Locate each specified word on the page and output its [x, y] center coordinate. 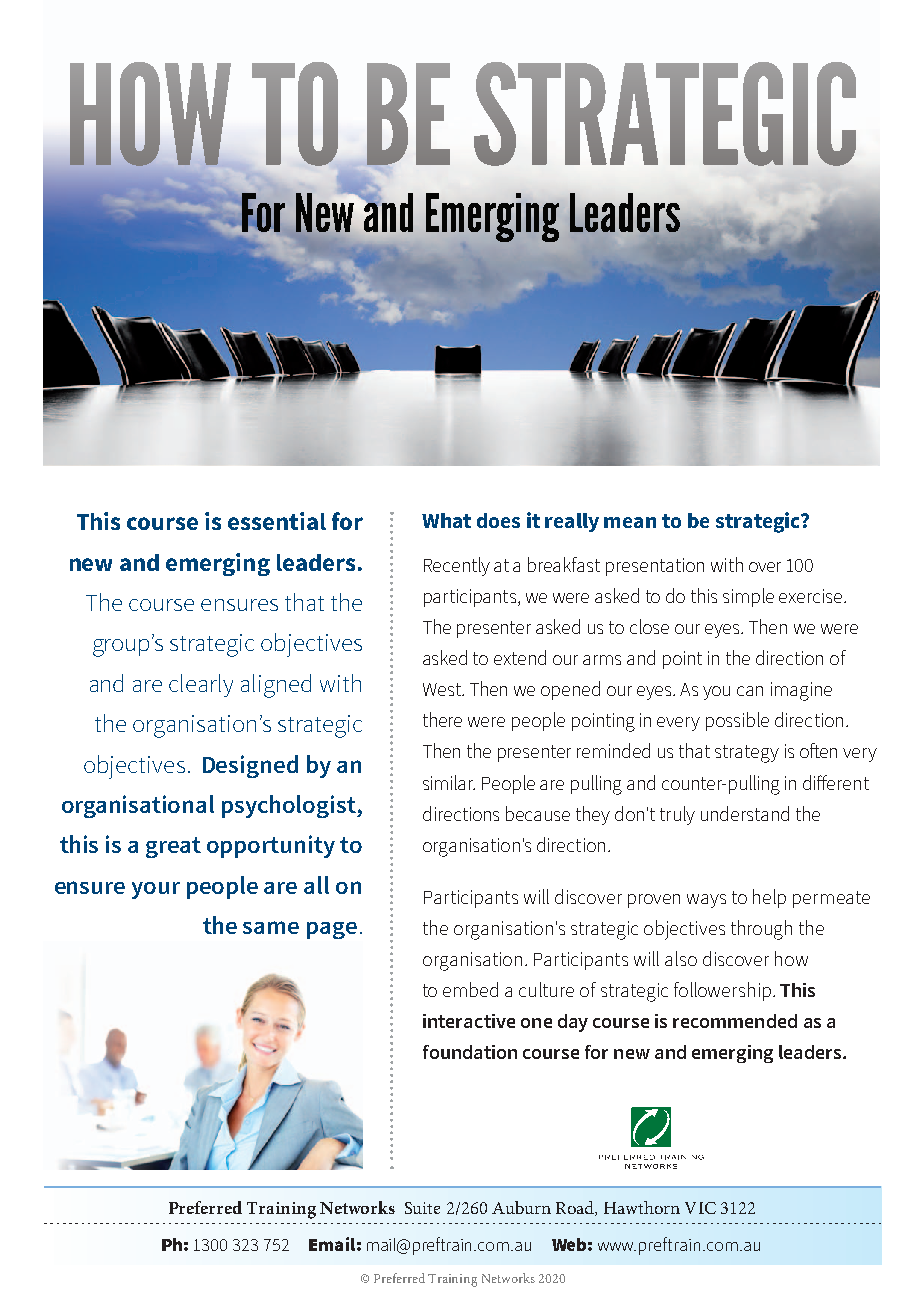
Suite [422, 1208]
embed [470, 989]
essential [277, 521]
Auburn [521, 1207]
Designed [250, 766]
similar [449, 782]
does [498, 520]
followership [724, 991]
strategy [747, 754]
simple [748, 597]
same [271, 927]
